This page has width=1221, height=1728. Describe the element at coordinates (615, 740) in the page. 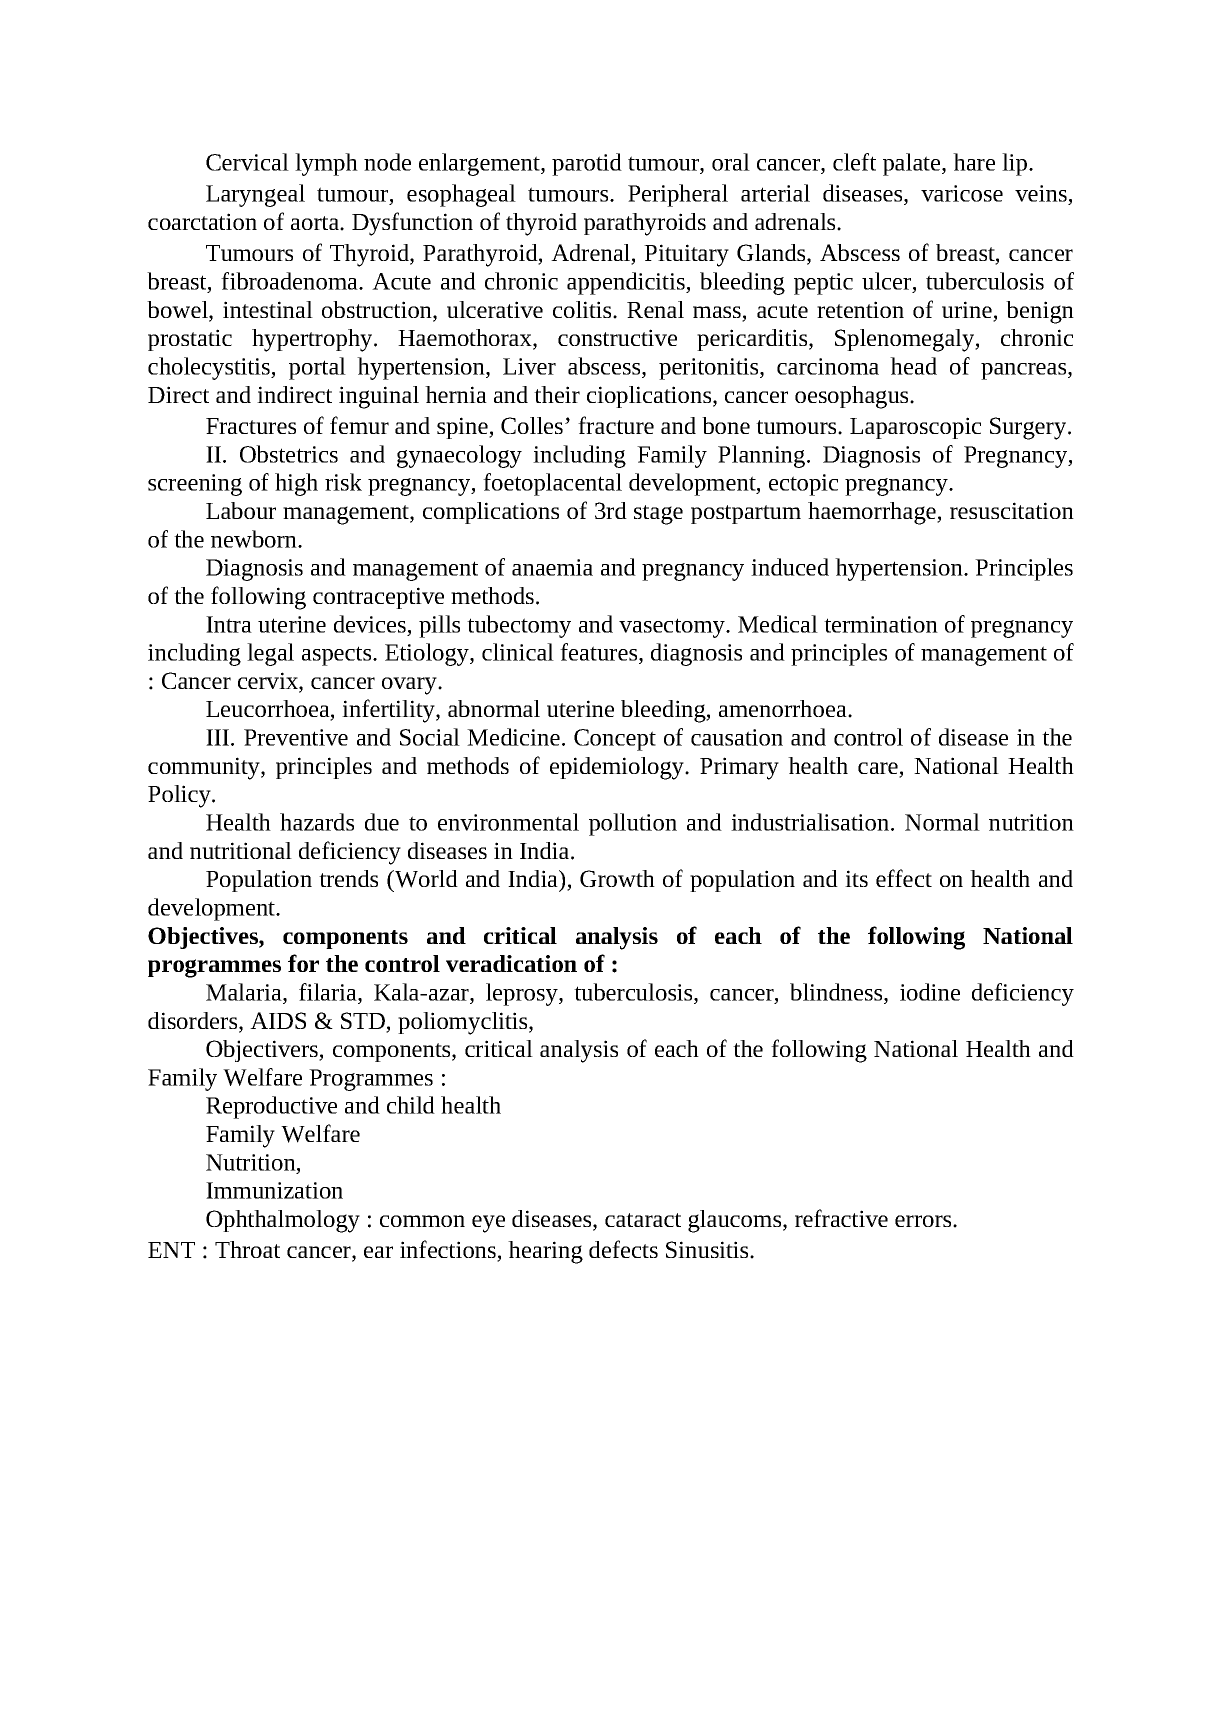

I see `Concept` at that location.
